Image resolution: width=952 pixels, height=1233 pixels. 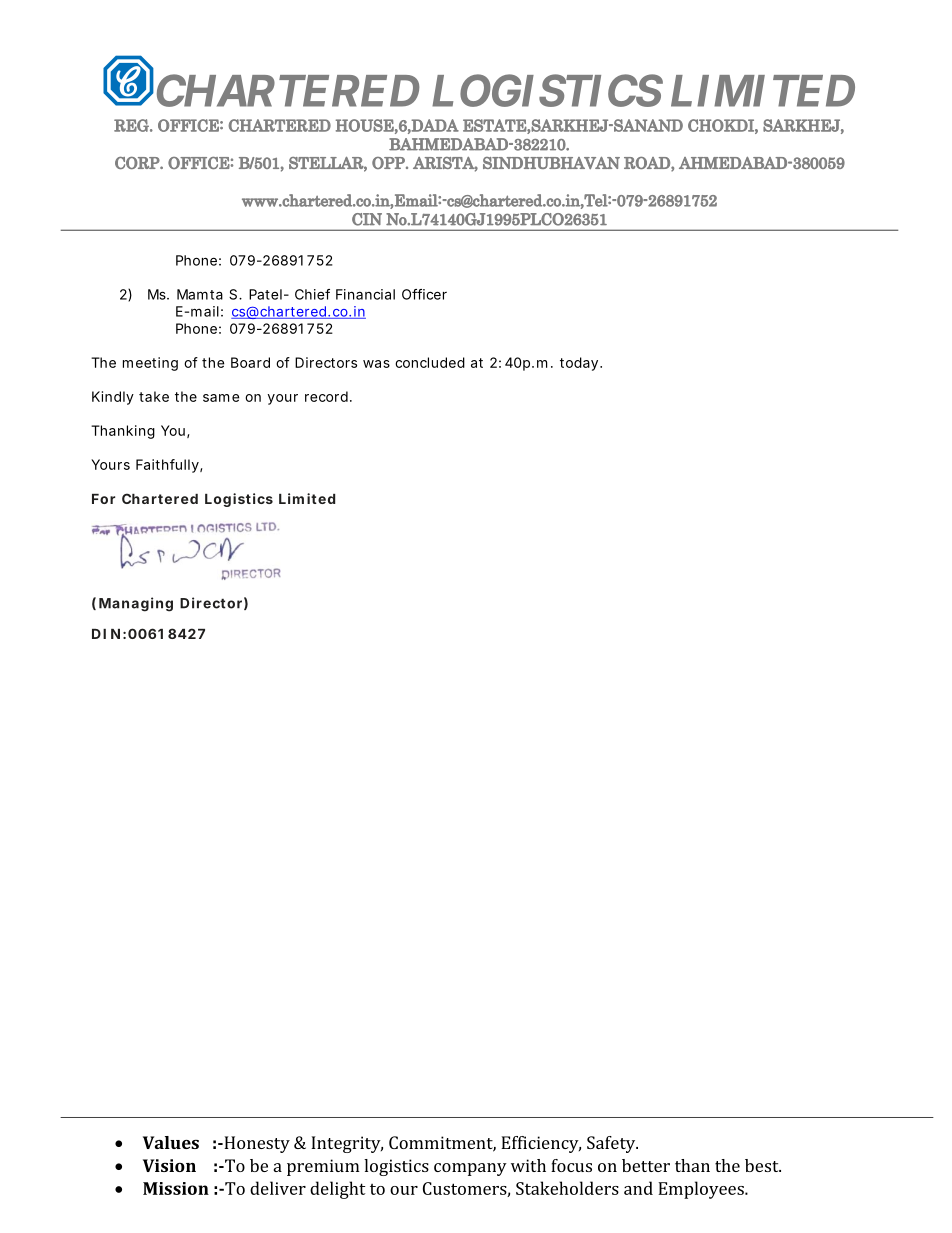 I want to click on company, so click(x=470, y=1169).
